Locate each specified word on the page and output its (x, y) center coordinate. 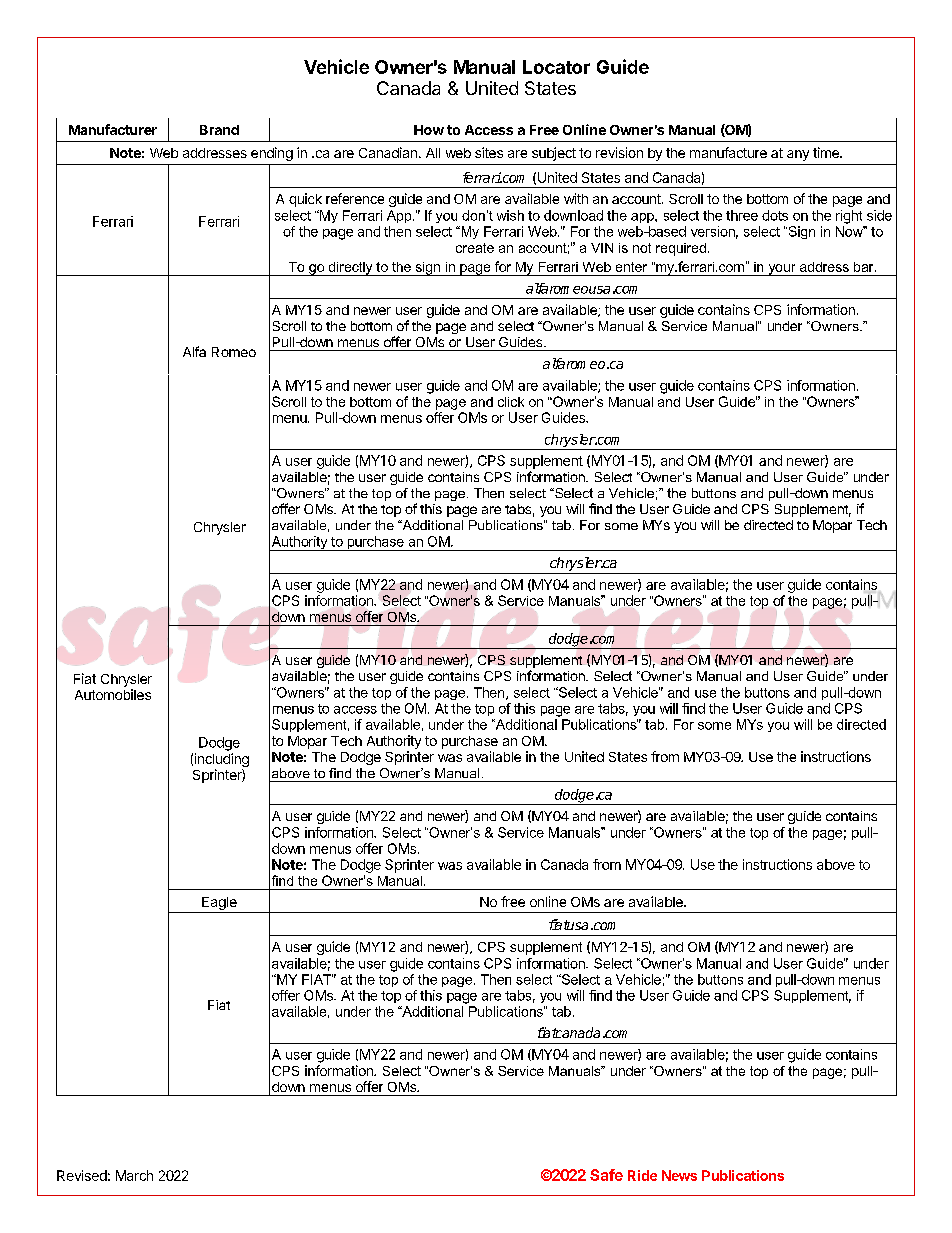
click (511, 402)
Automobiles (113, 694)
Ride (642, 1175)
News (679, 1175)
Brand (219, 130)
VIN (602, 248)
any (798, 155)
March (134, 1175)
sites (489, 152)
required (681, 249)
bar (865, 267)
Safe (606, 1175)
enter (631, 267)
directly (350, 269)
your (782, 270)
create (475, 248)
